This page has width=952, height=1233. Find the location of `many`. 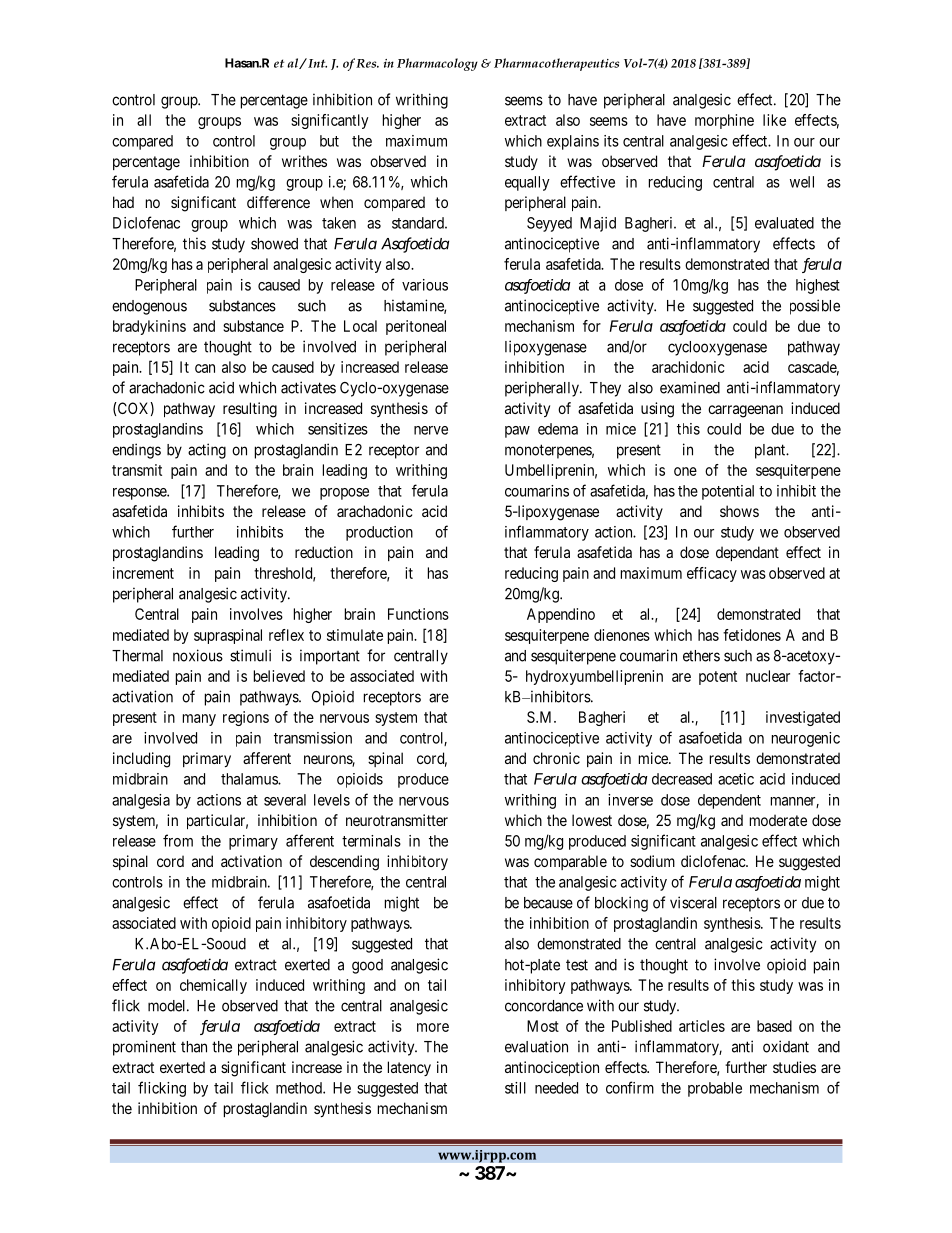

many is located at coordinates (199, 720).
